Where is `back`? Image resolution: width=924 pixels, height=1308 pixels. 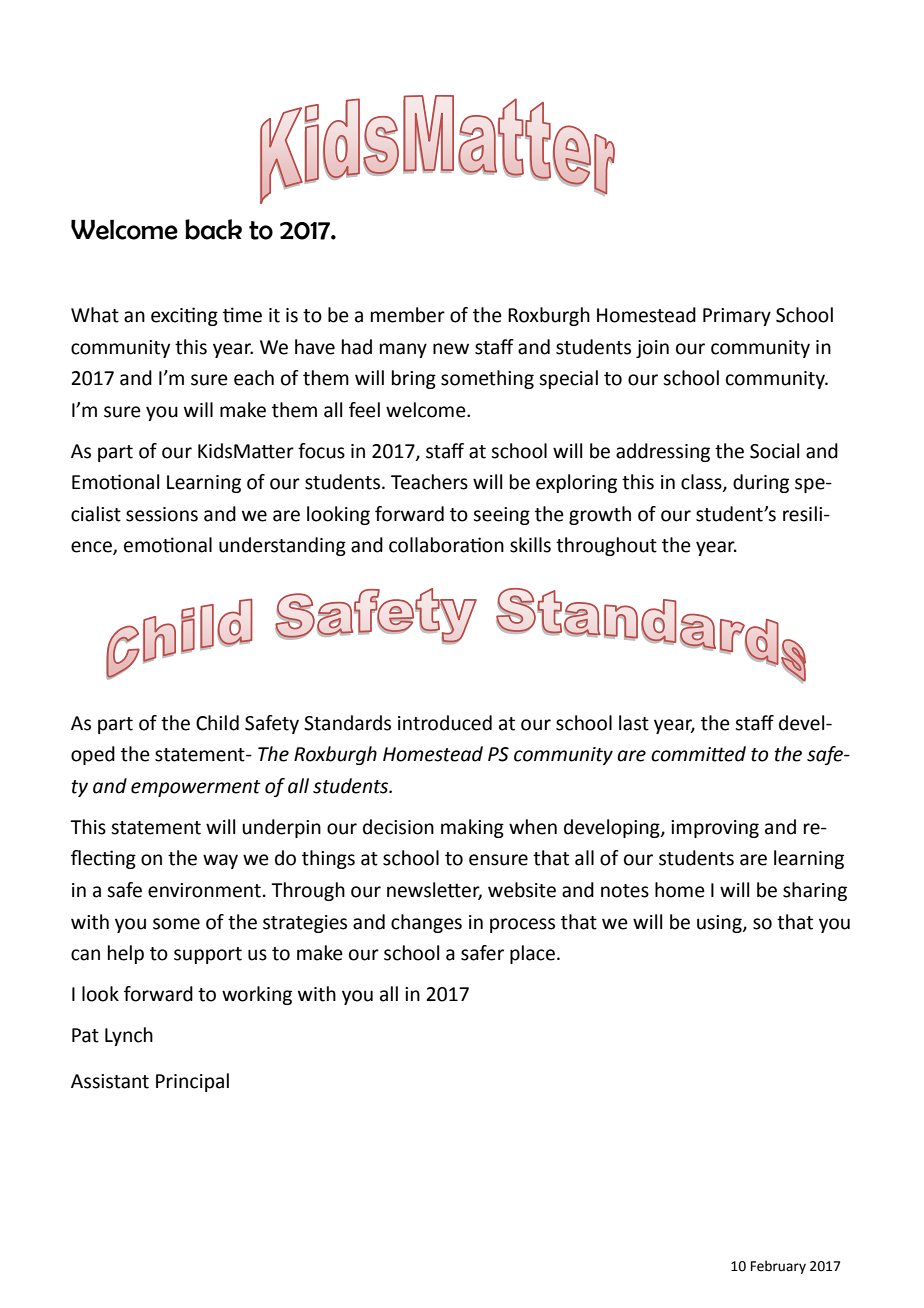 back is located at coordinates (213, 229).
